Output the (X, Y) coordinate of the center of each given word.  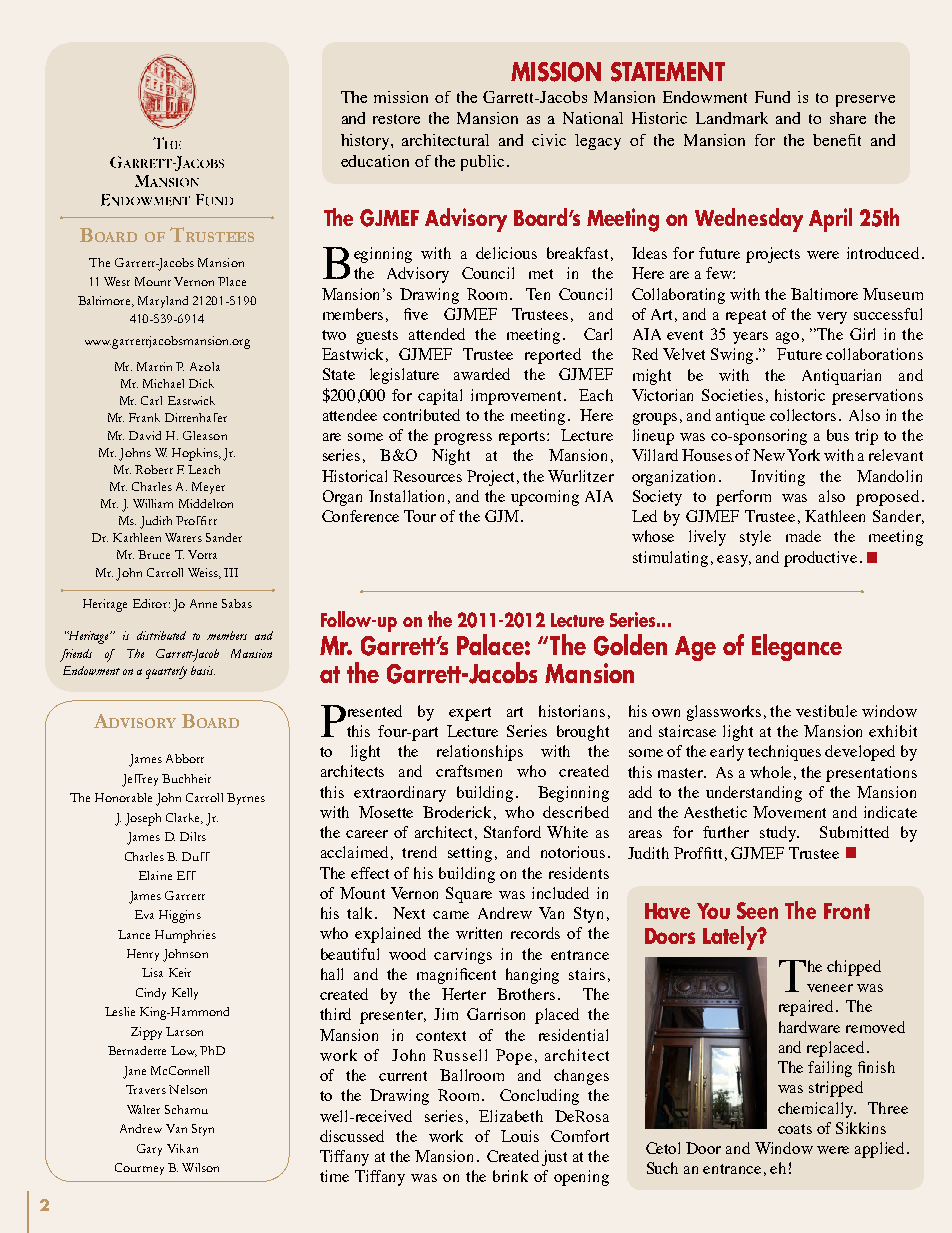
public (482, 163)
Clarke (184, 818)
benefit (837, 140)
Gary (149, 1150)
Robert (154, 469)
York (803, 455)
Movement (789, 812)
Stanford (512, 832)
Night (451, 457)
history (366, 142)
